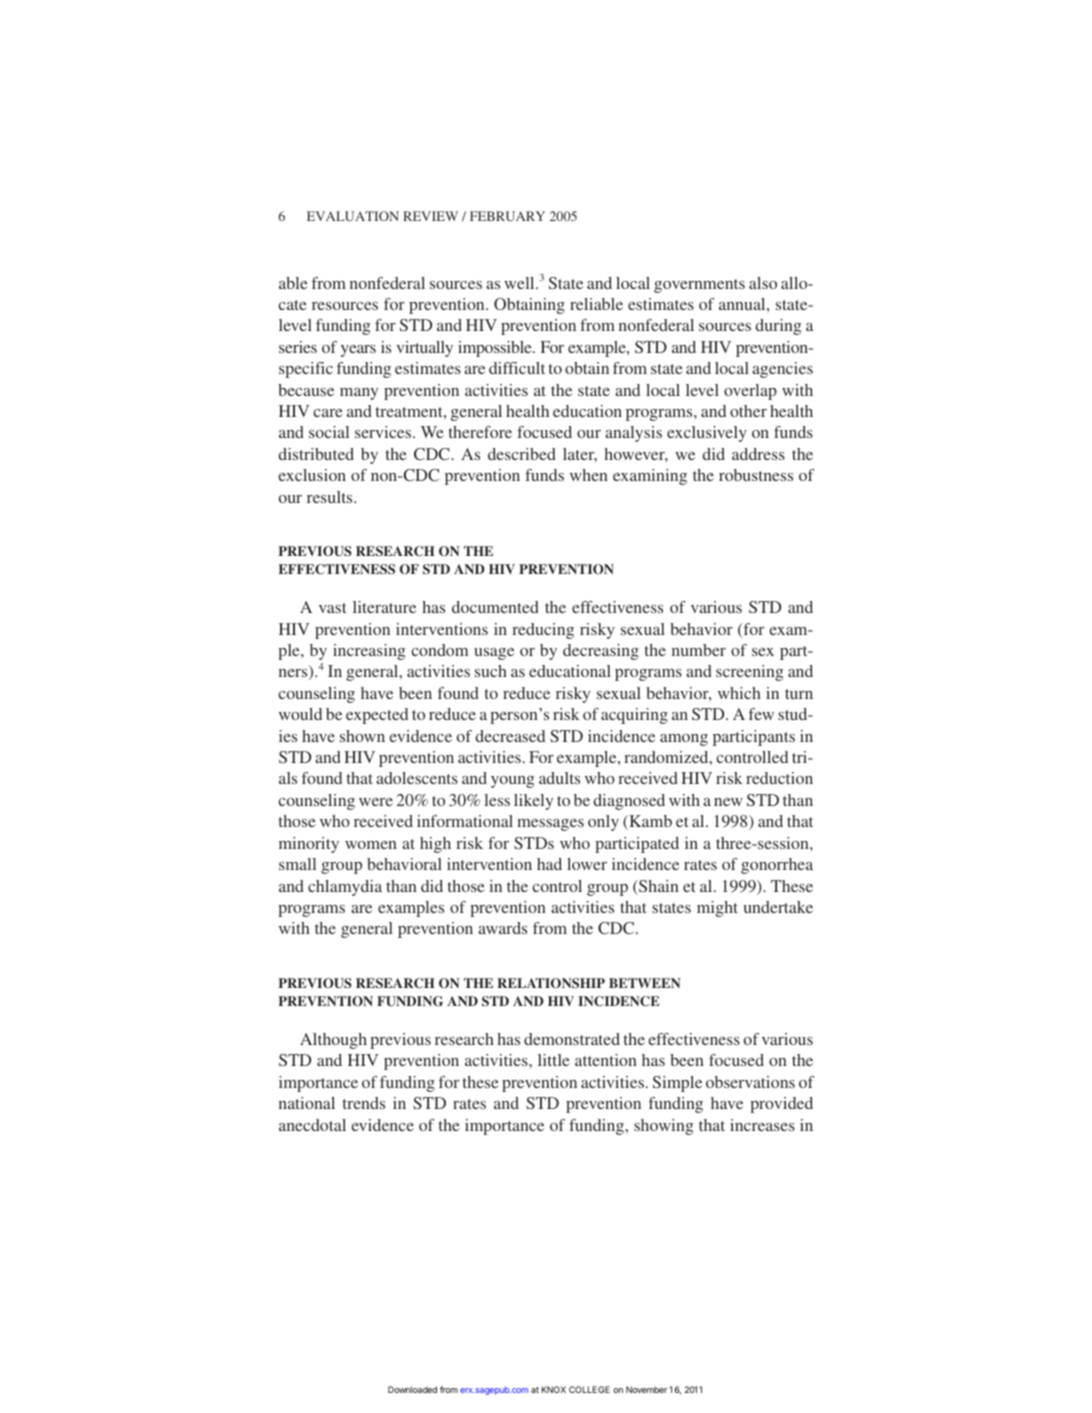 Image resolution: width=1092 pixels, height=1413 pixels. I want to click on Downloaded, so click(412, 1389).
